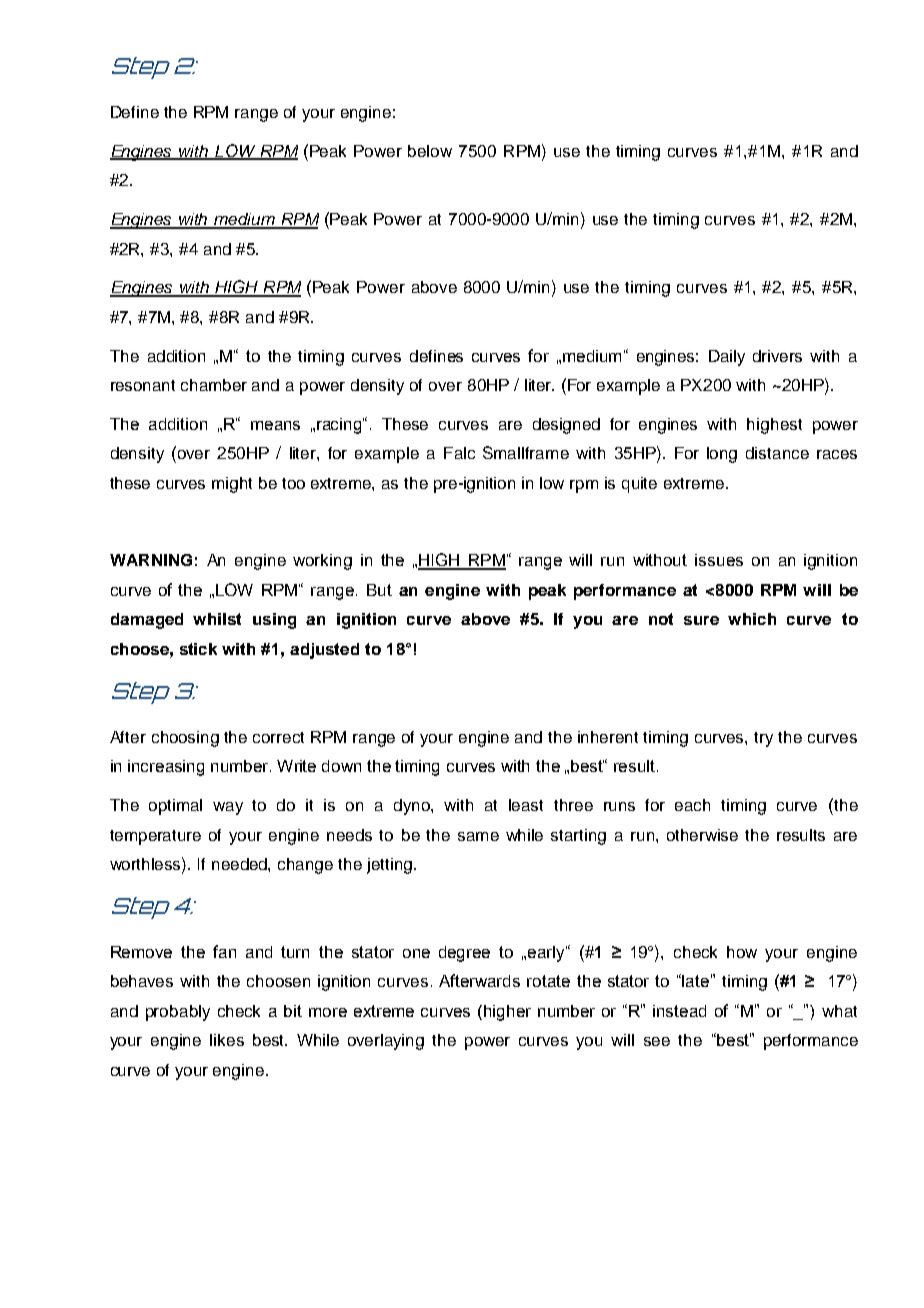 This page has height=1308, width=924. I want to click on Daily, so click(727, 358).
